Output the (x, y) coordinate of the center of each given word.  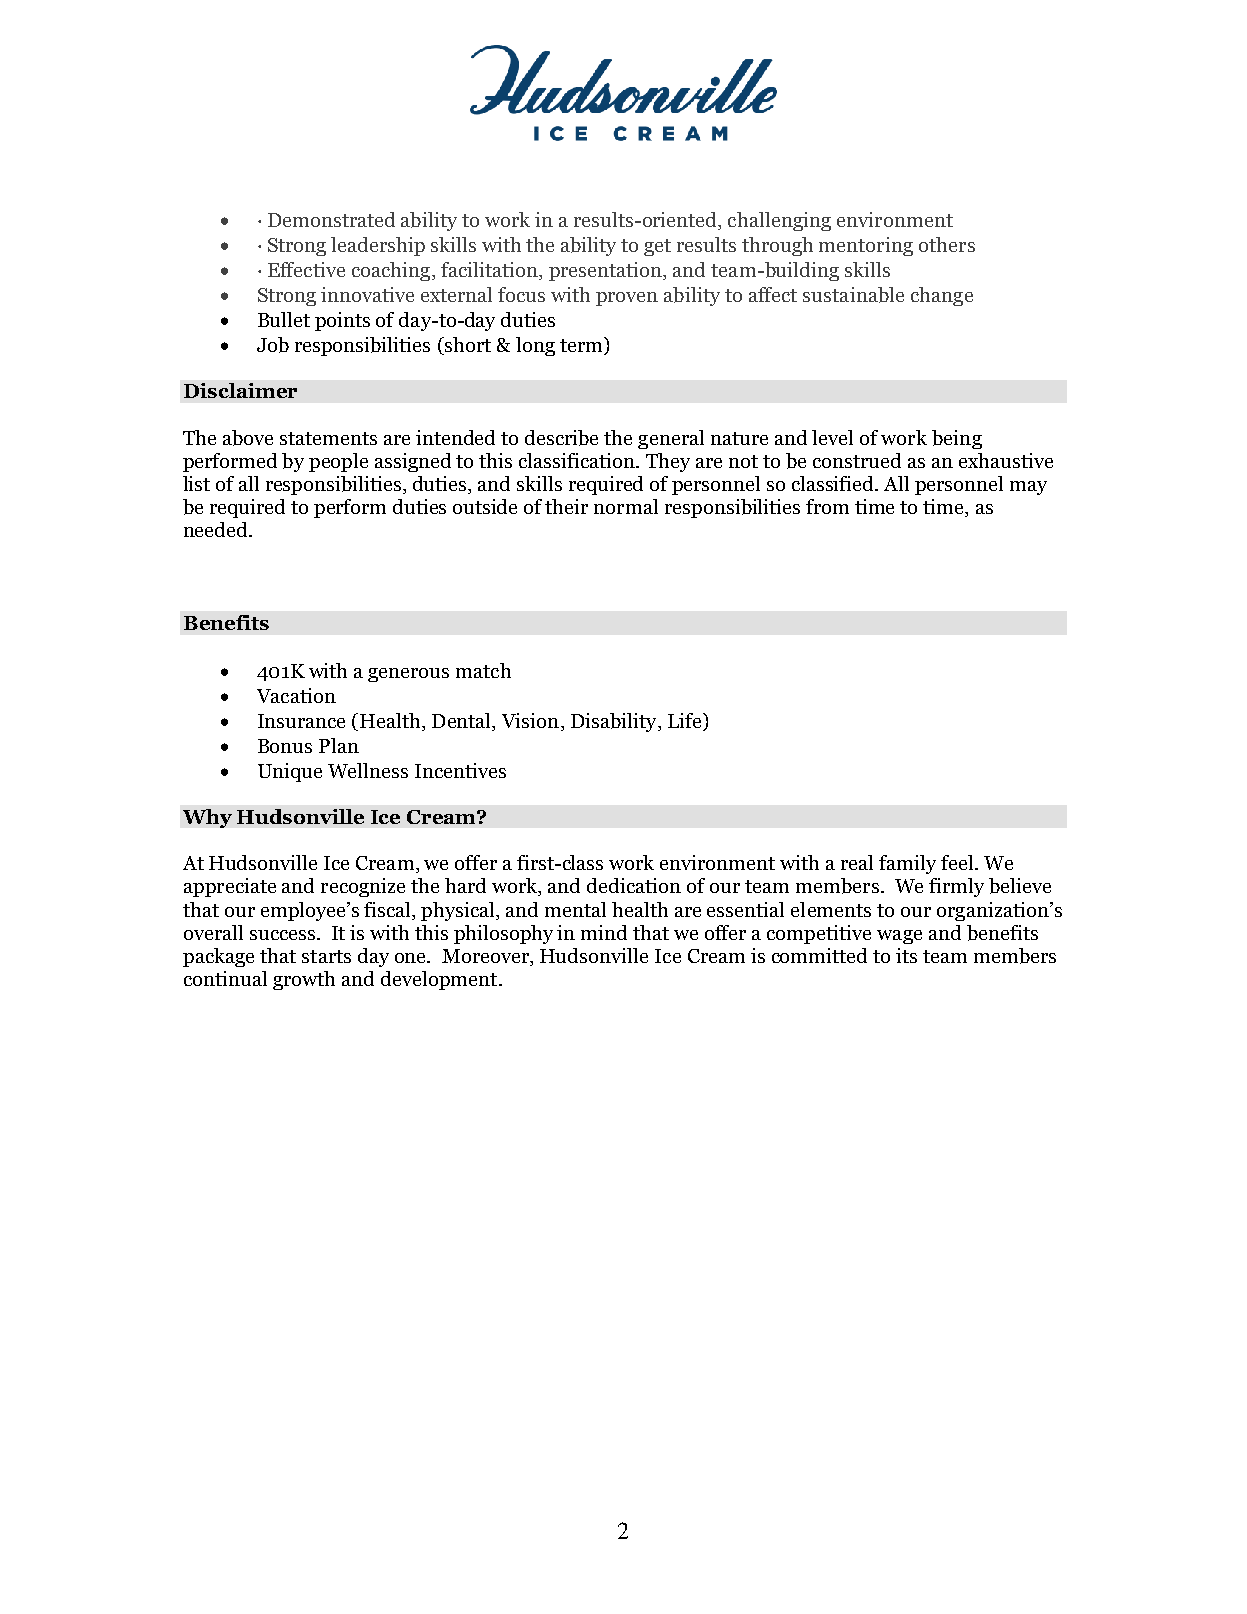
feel (958, 862)
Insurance (301, 721)
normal (626, 506)
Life (686, 722)
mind (604, 932)
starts (326, 956)
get (657, 247)
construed (857, 460)
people (338, 462)
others (947, 244)
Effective (306, 269)
